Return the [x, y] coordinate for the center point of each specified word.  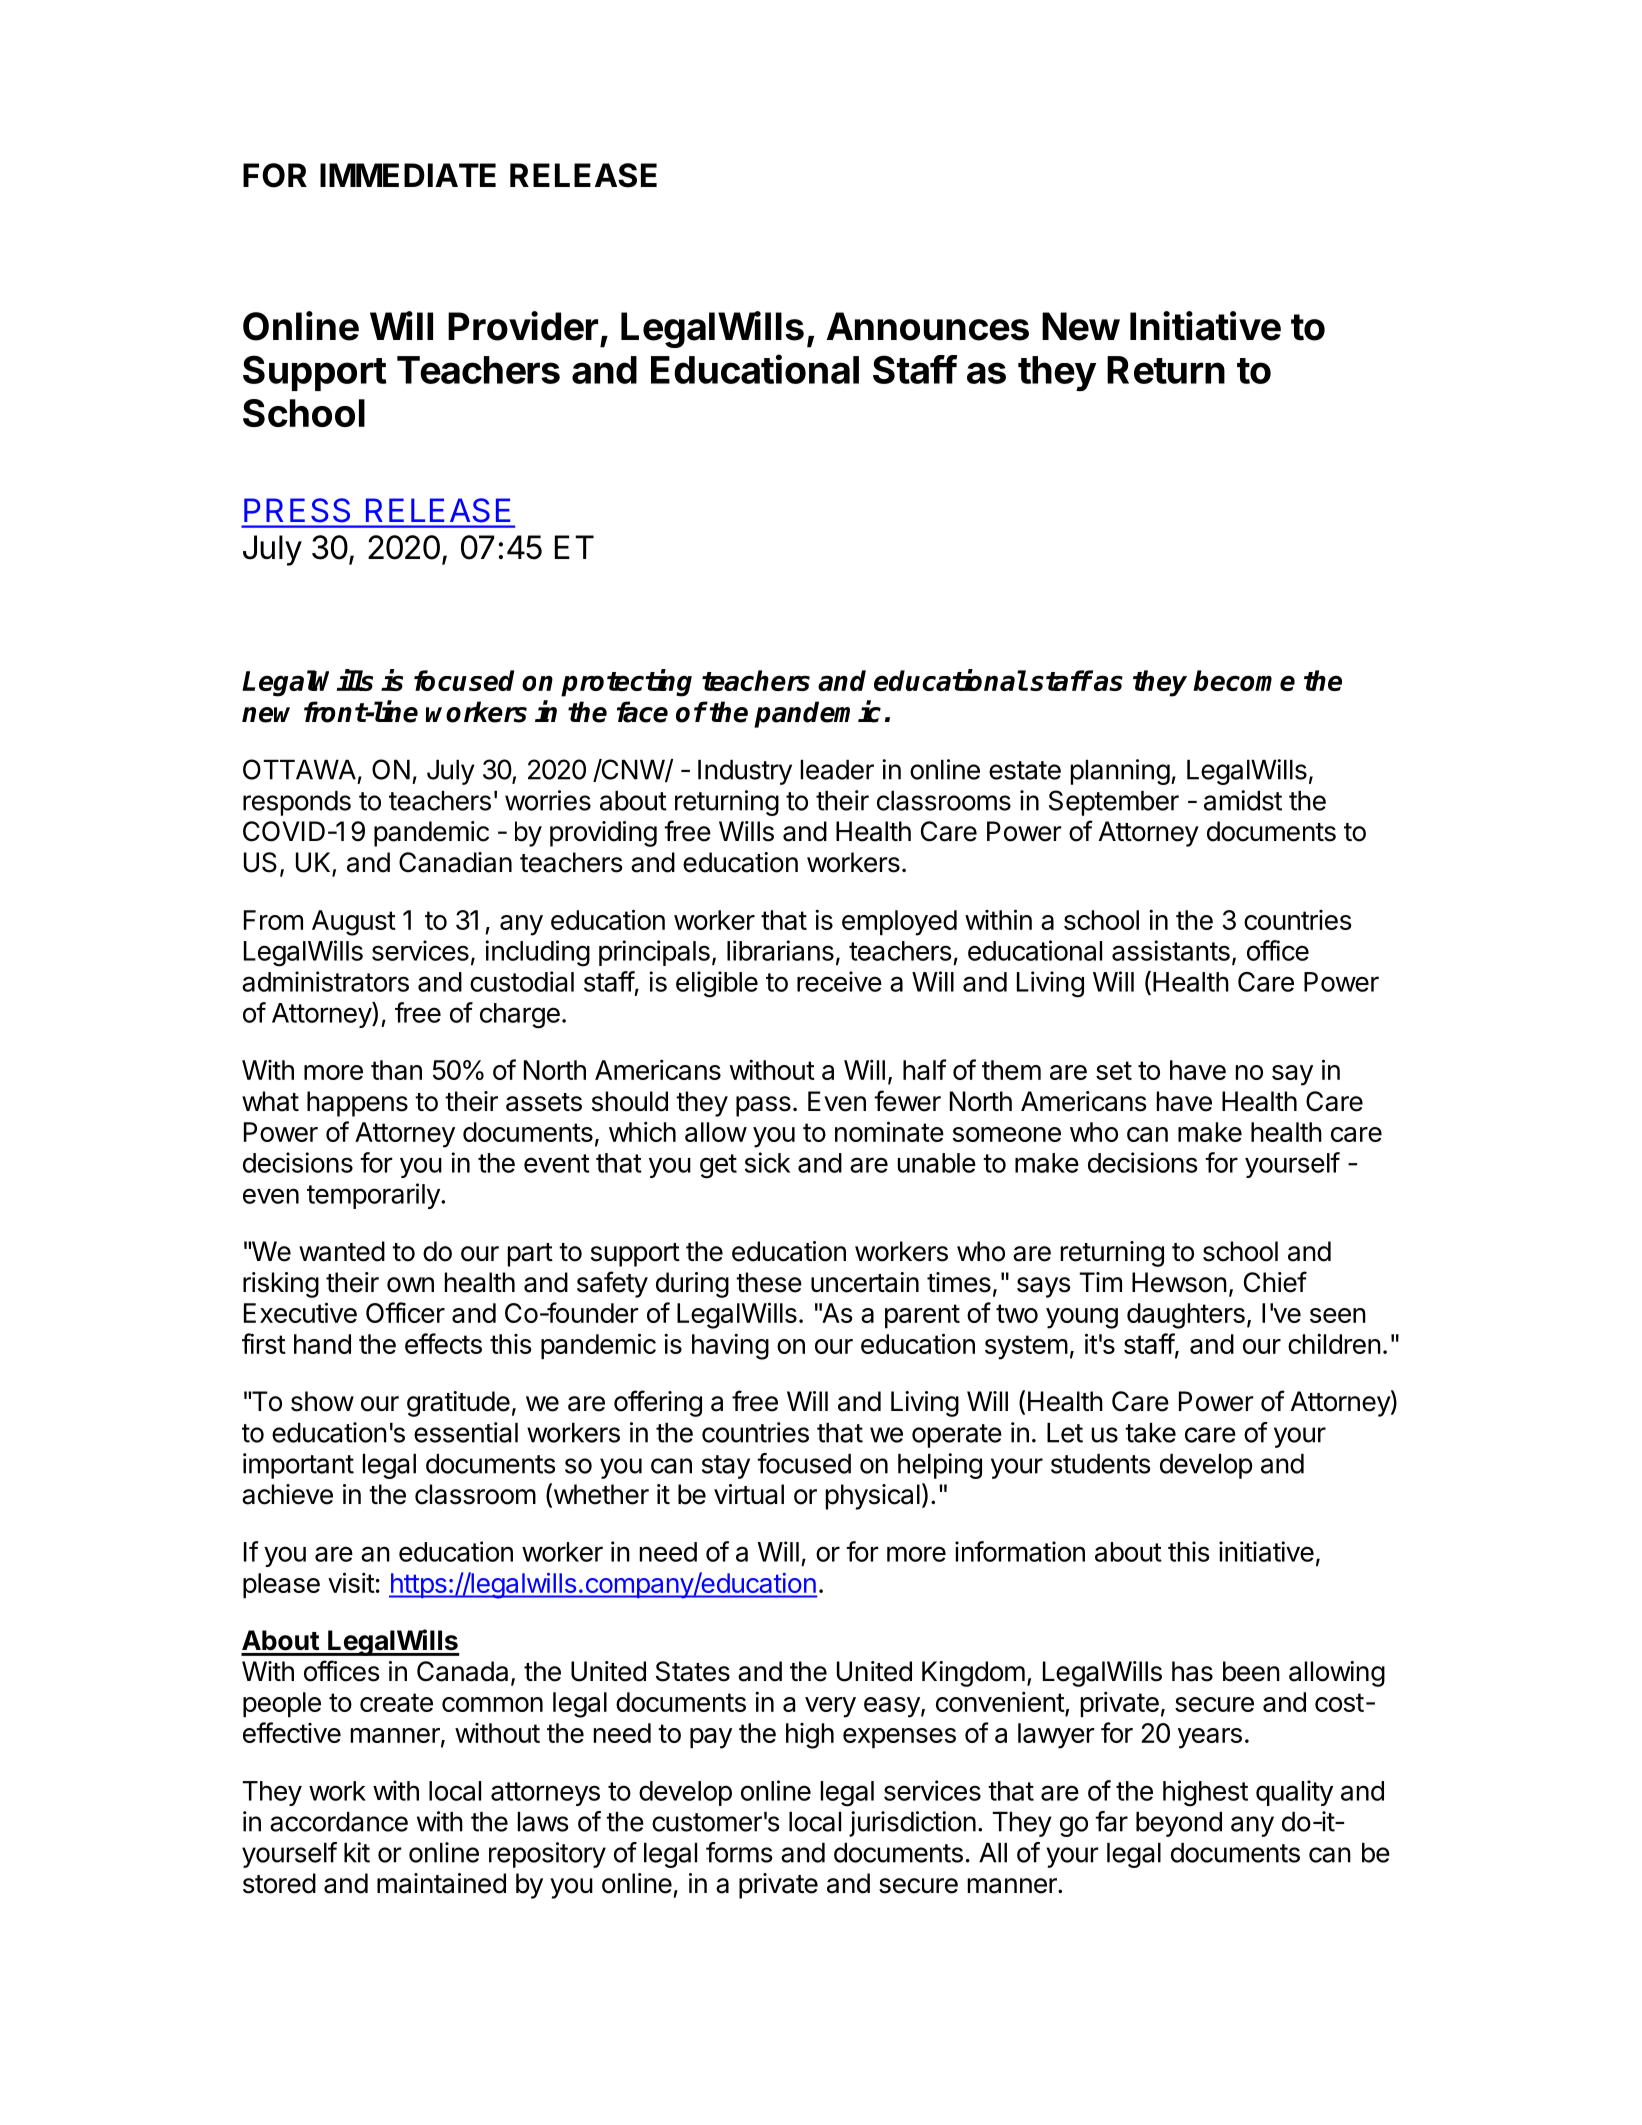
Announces [928, 326]
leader [837, 770]
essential [466, 1432]
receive [839, 981]
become [1244, 680]
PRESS [297, 510]
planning [1120, 772]
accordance [339, 1822]
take [1150, 1433]
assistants [1171, 950]
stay [726, 1467]
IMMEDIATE [408, 175]
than [396, 1070]
